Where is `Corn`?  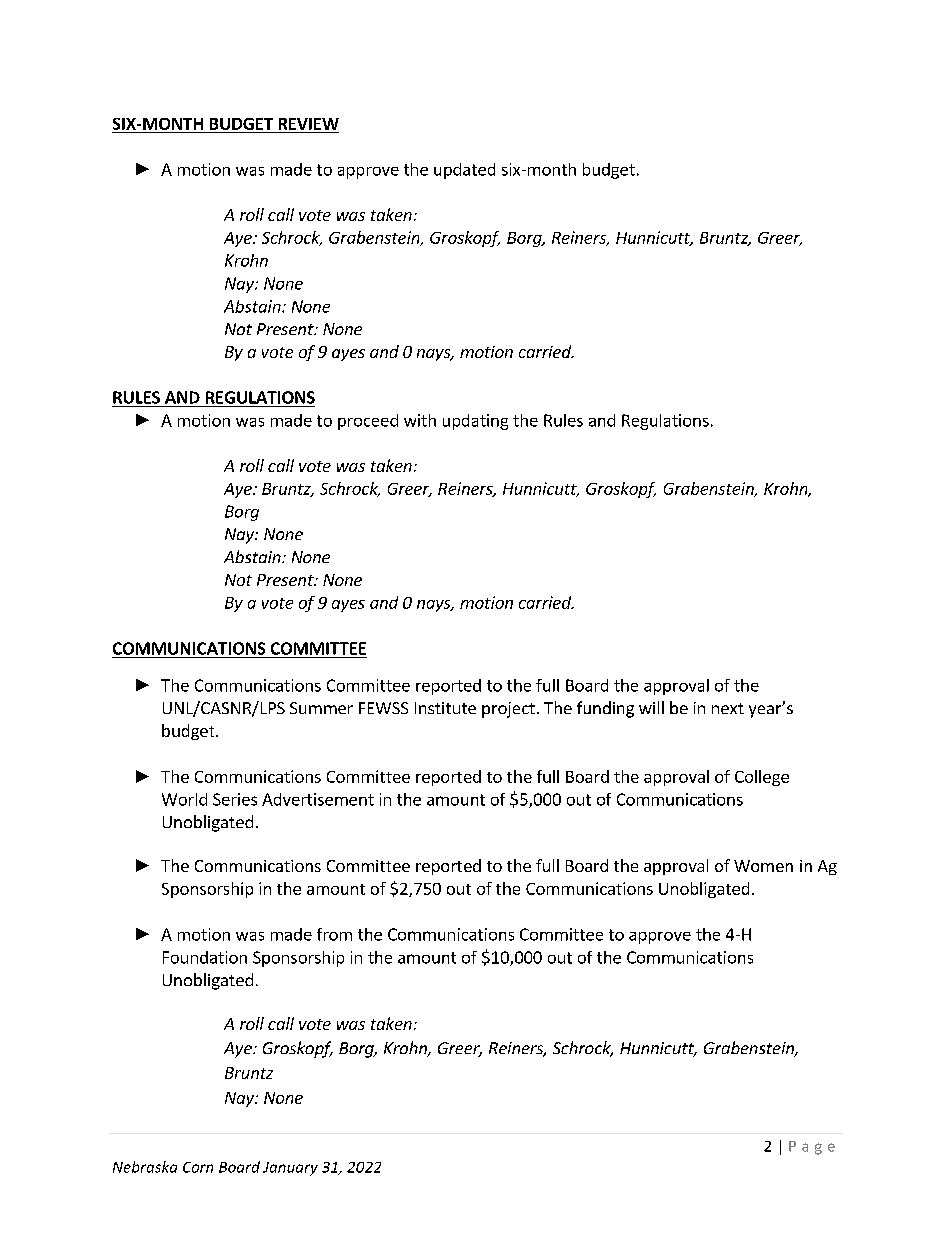
Corn is located at coordinates (198, 1167).
